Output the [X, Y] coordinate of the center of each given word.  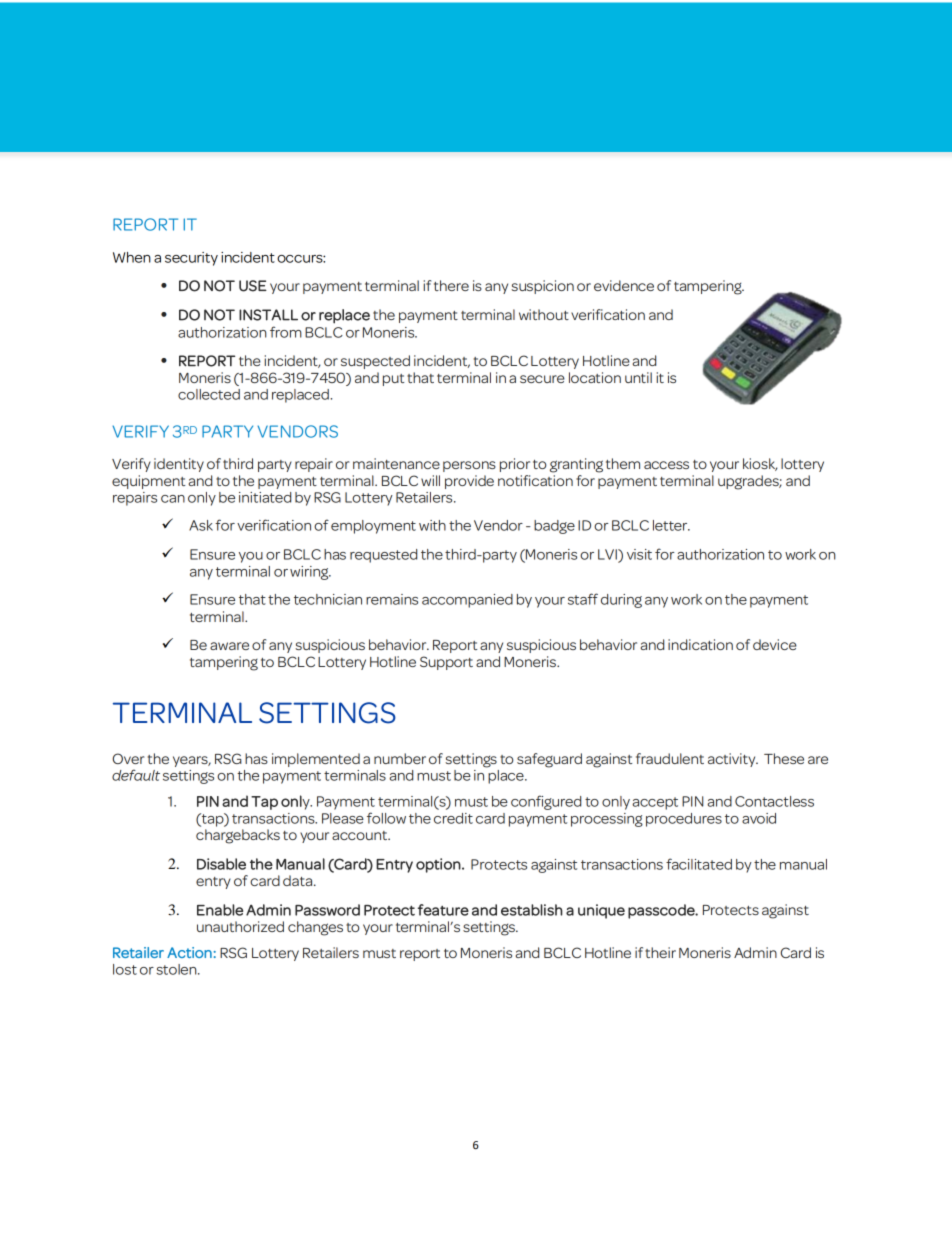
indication [700, 644]
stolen [178, 969]
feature [443, 910]
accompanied [467, 601]
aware [229, 646]
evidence [624, 285]
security [191, 259]
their [660, 952]
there [451, 285]
